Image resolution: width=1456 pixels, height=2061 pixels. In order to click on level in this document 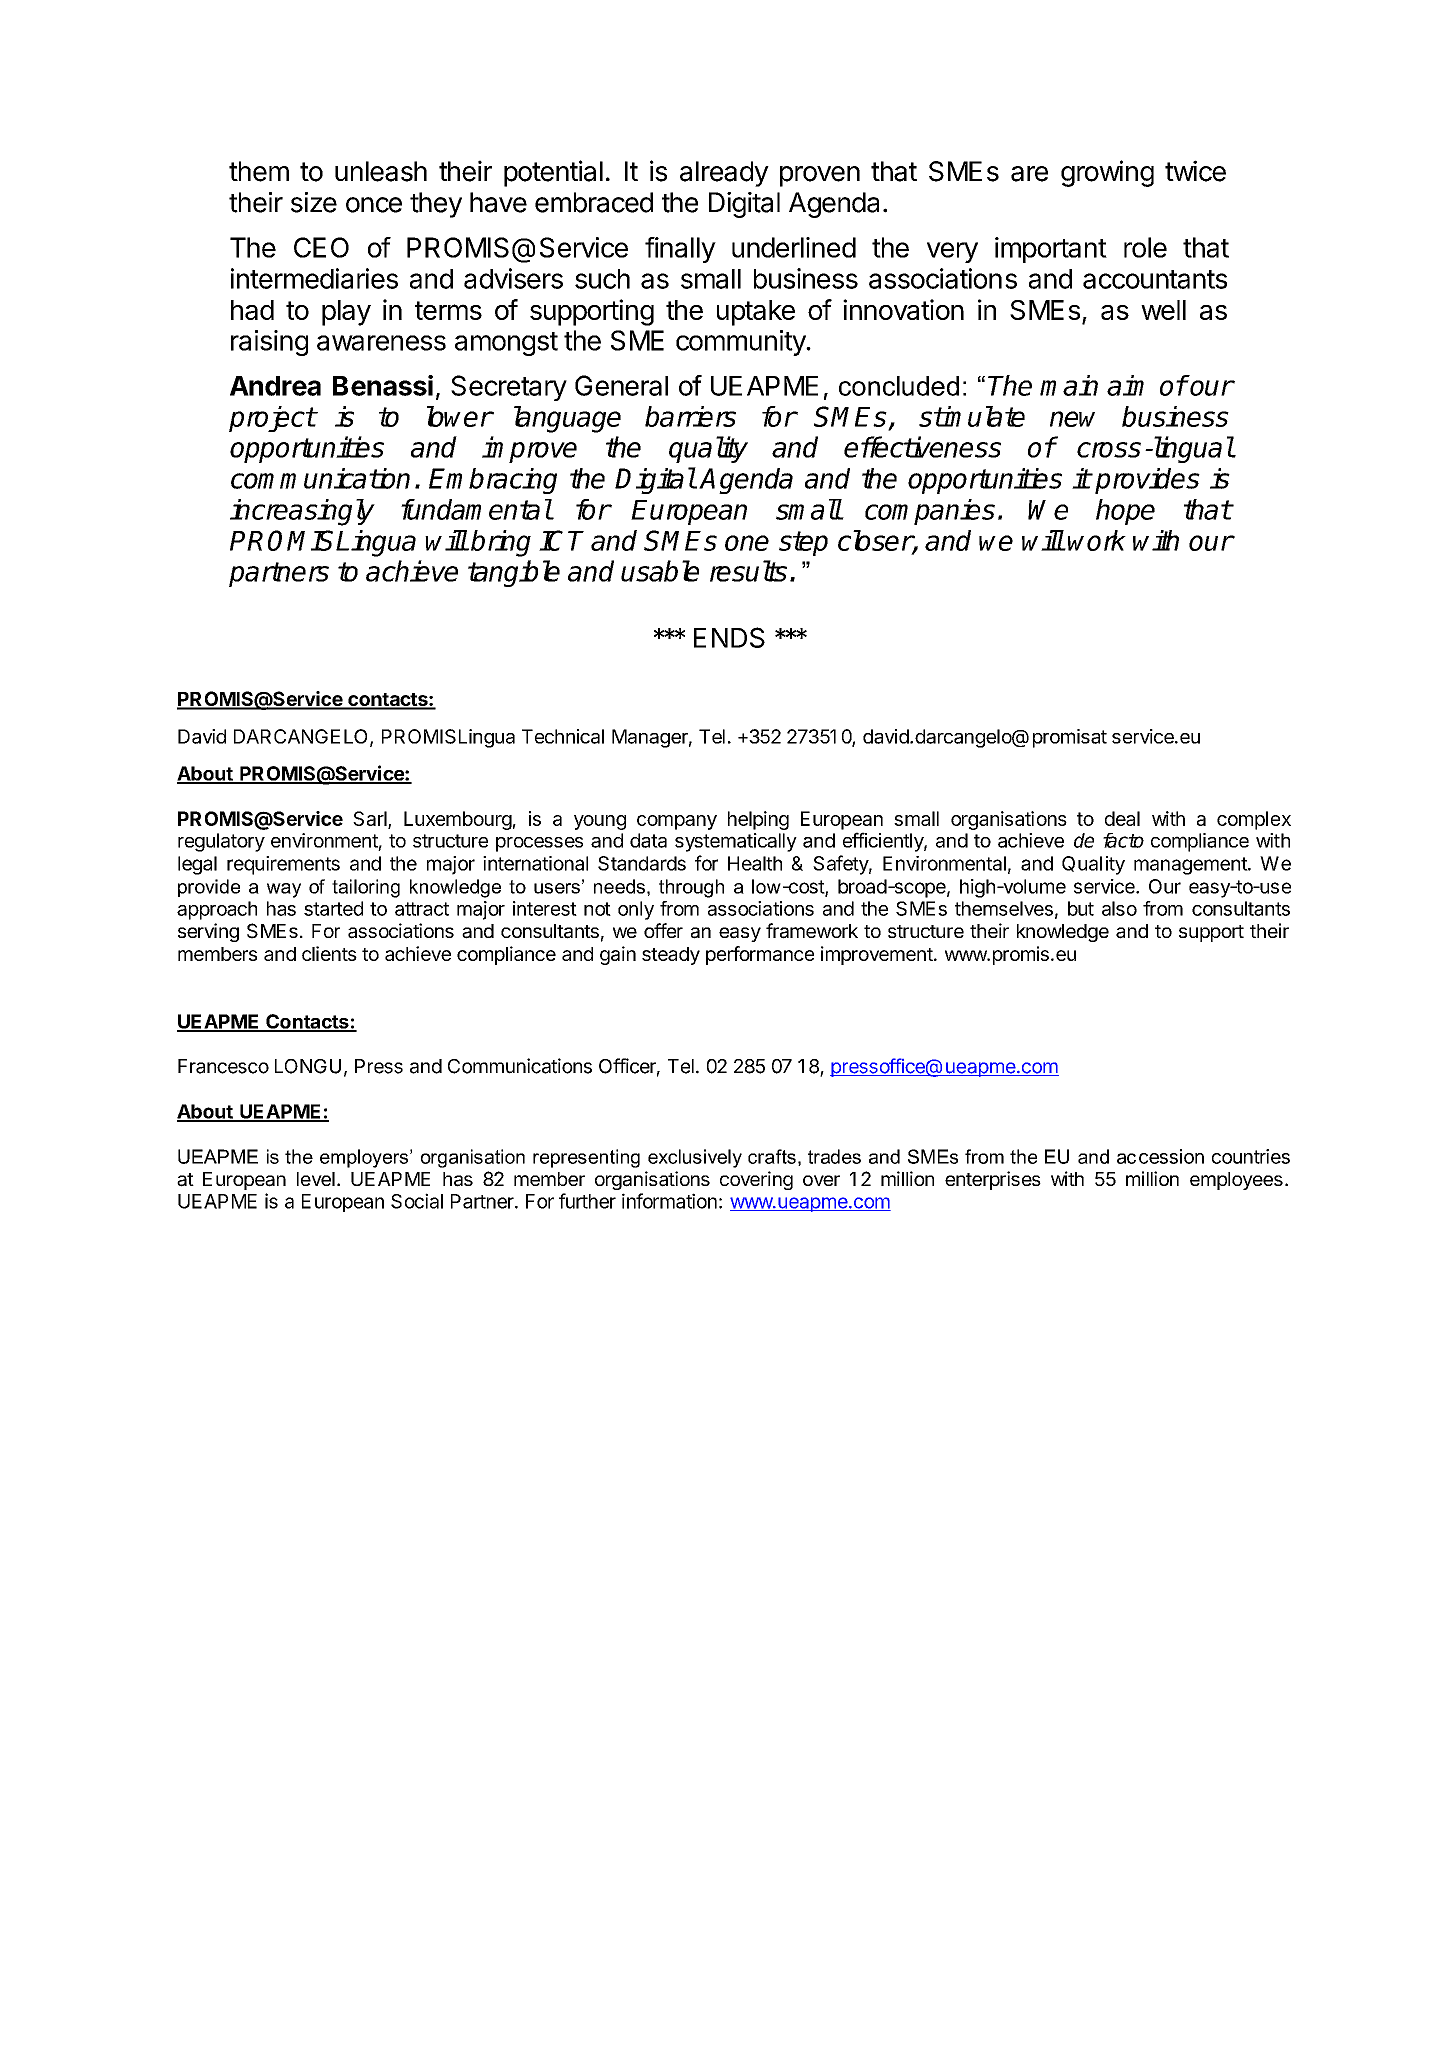, I will do `click(316, 1179)`.
